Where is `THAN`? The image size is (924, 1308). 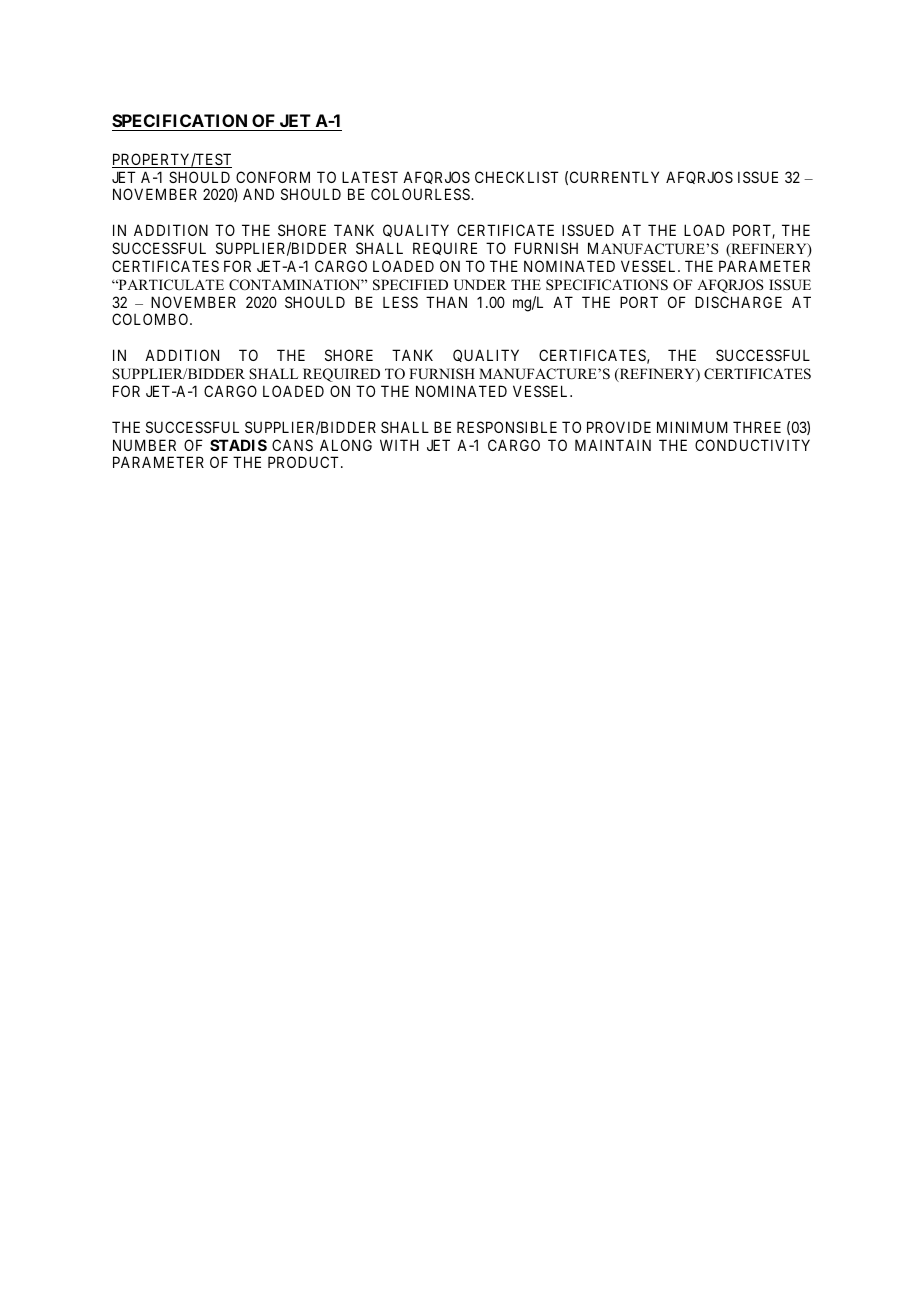
THAN is located at coordinates (446, 302).
